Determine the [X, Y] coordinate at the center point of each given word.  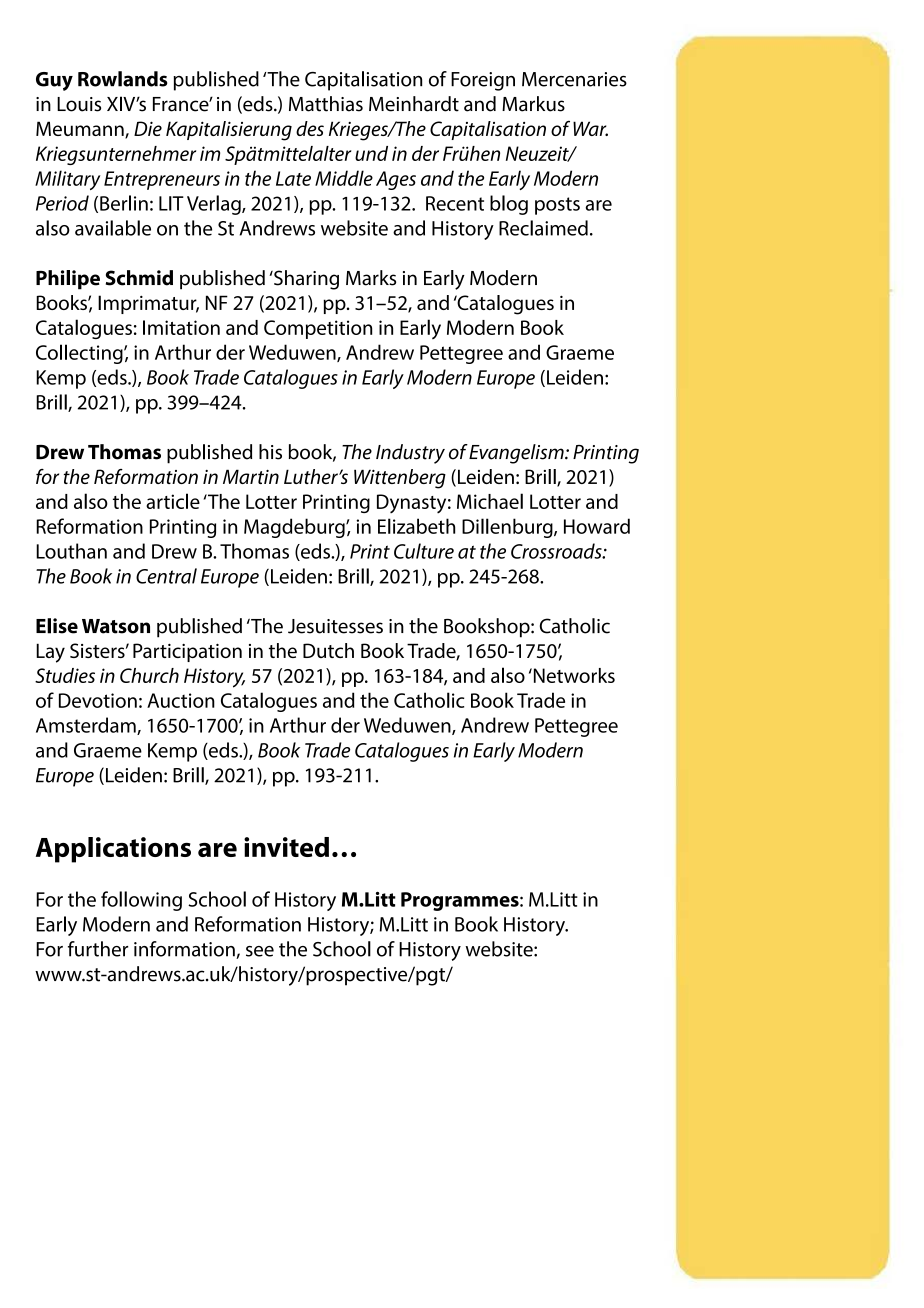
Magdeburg [295, 528]
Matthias [326, 104]
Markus [533, 104]
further [98, 949]
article [173, 501]
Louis [79, 104]
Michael [490, 501]
